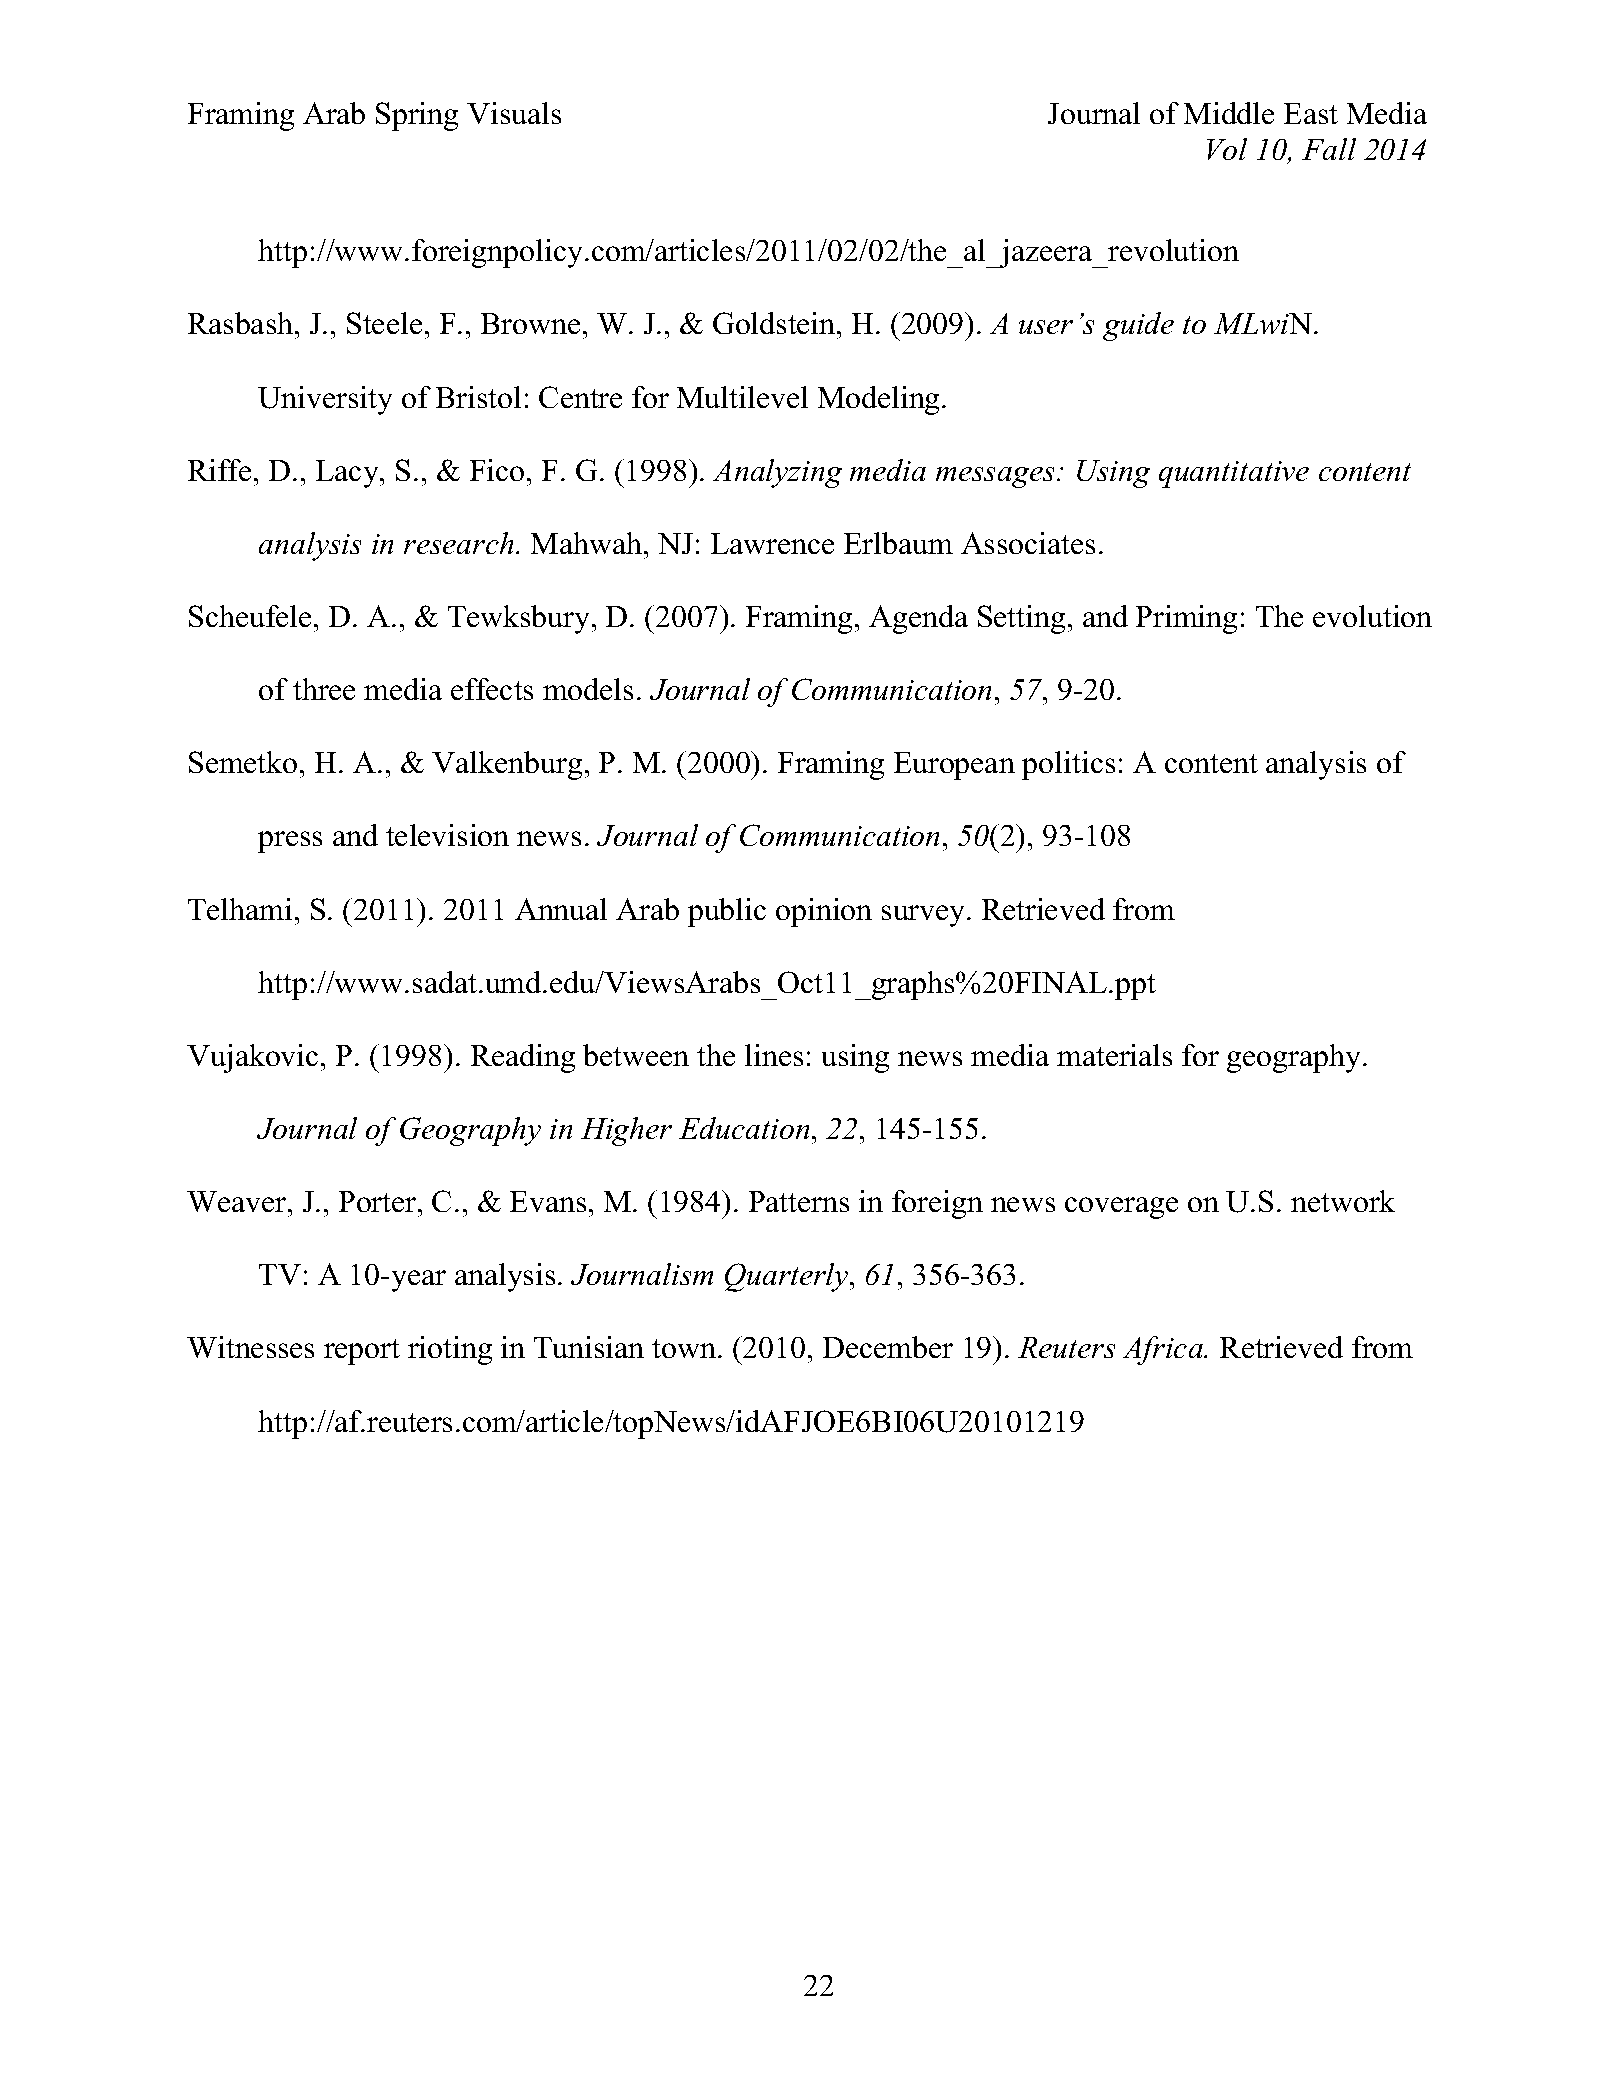 This screenshot has height=2099, width=1622. I want to click on Middle, so click(1229, 113).
